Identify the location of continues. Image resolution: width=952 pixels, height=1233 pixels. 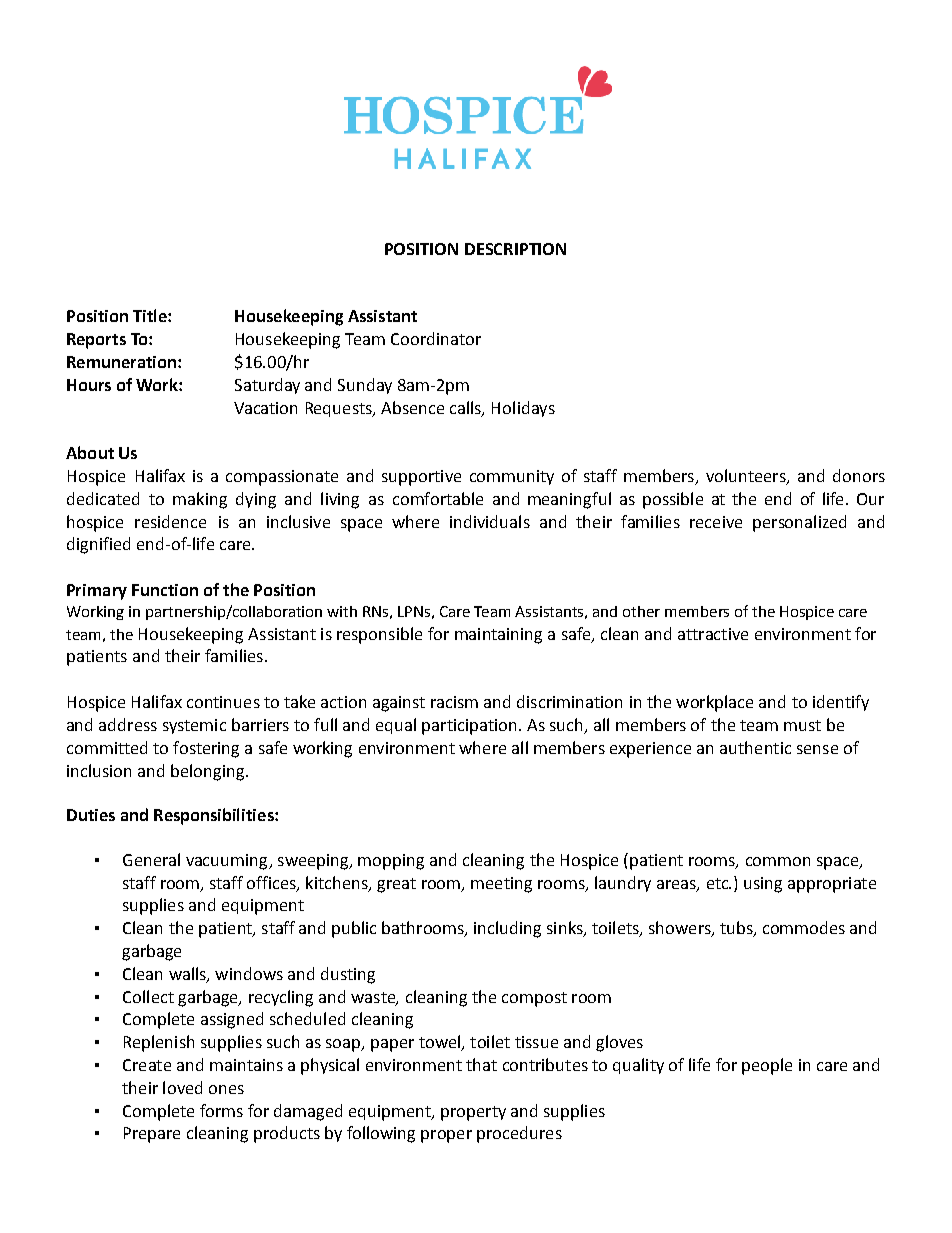
(223, 702).
